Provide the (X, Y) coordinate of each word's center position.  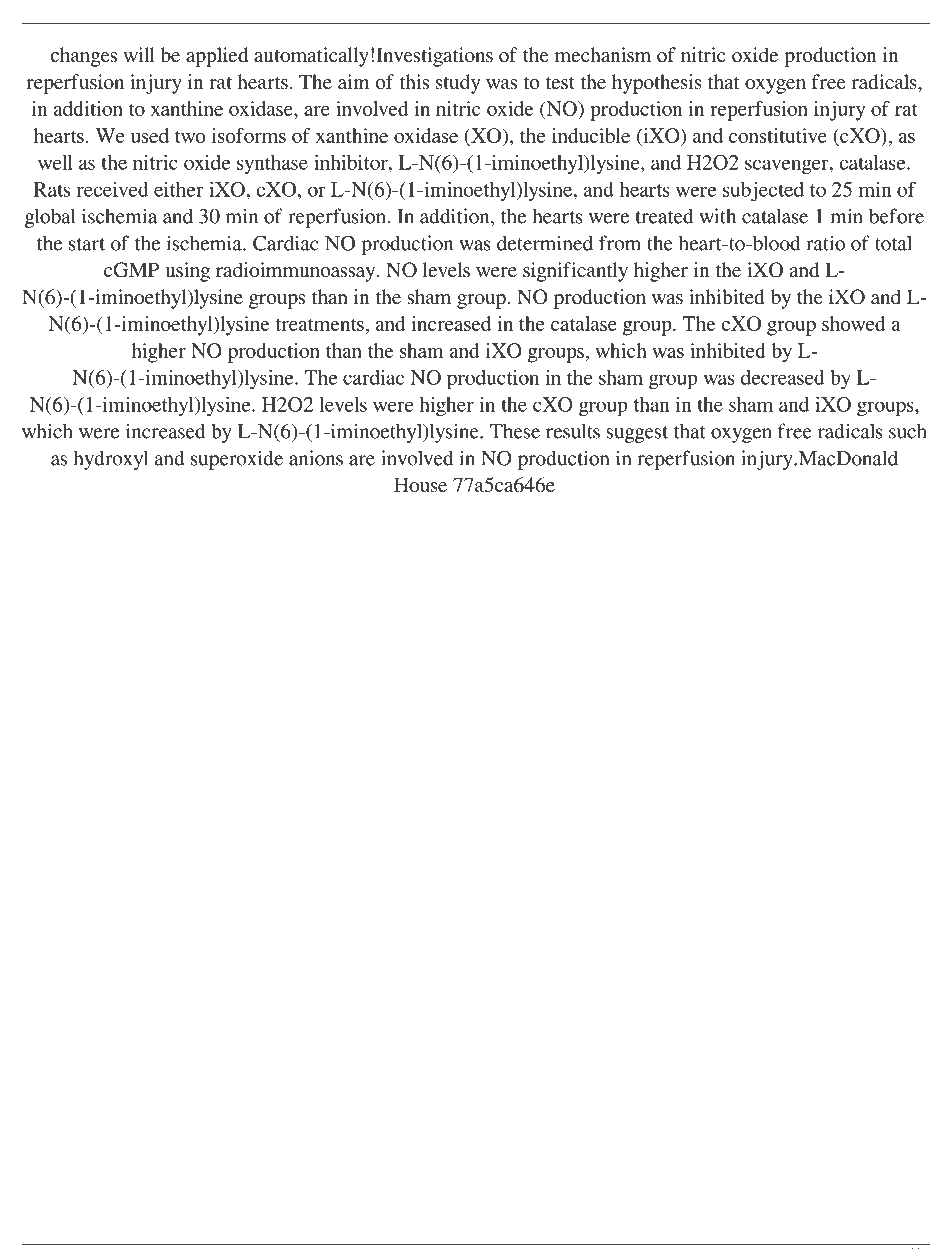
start (87, 244)
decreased (783, 377)
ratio (825, 243)
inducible (591, 135)
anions (316, 458)
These (515, 431)
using (188, 272)
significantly (575, 272)
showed (854, 323)
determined (545, 243)
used (150, 135)
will (139, 54)
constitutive (778, 135)
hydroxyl (110, 460)
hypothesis (657, 84)
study (458, 84)
